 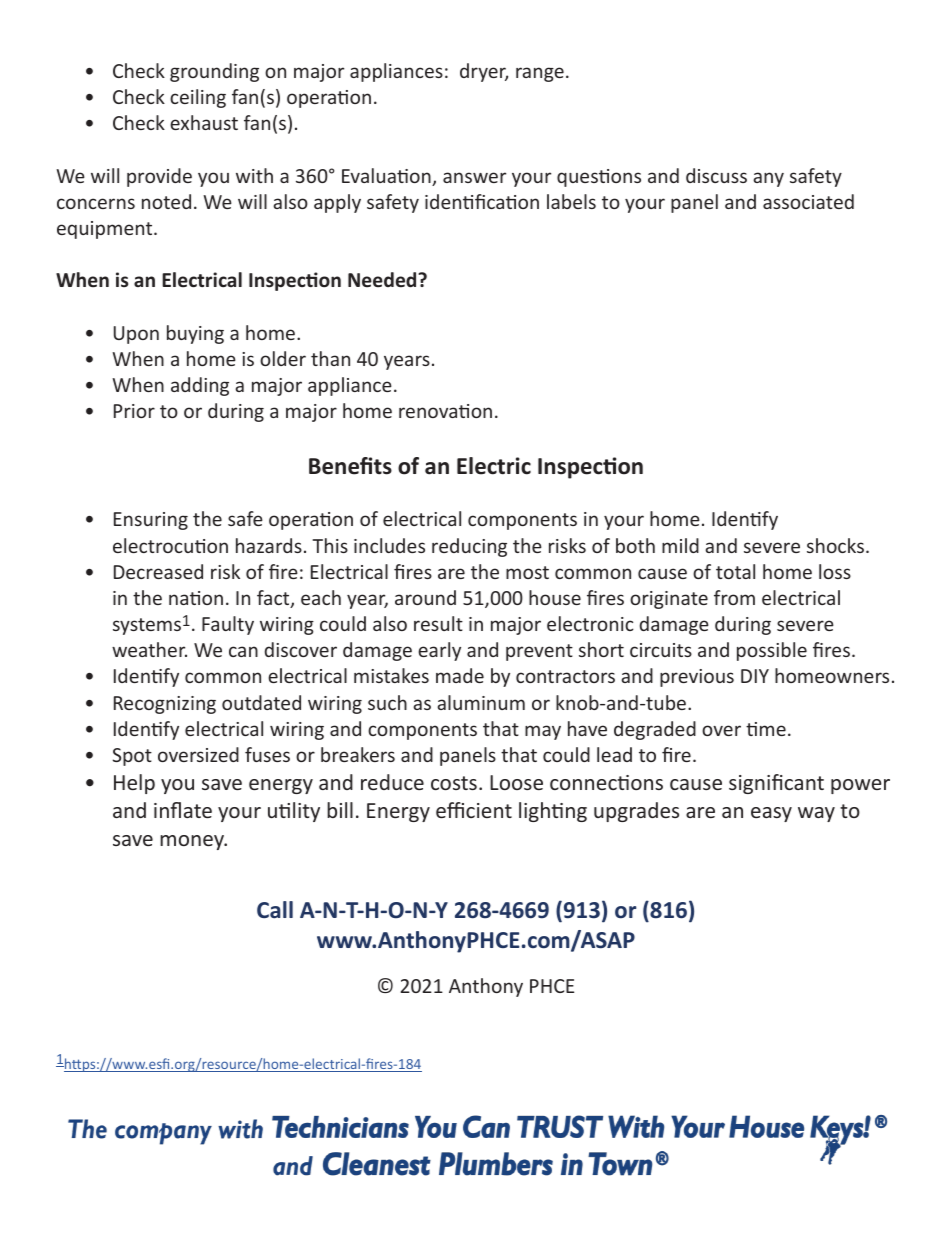 I want to click on easy, so click(x=771, y=814).
